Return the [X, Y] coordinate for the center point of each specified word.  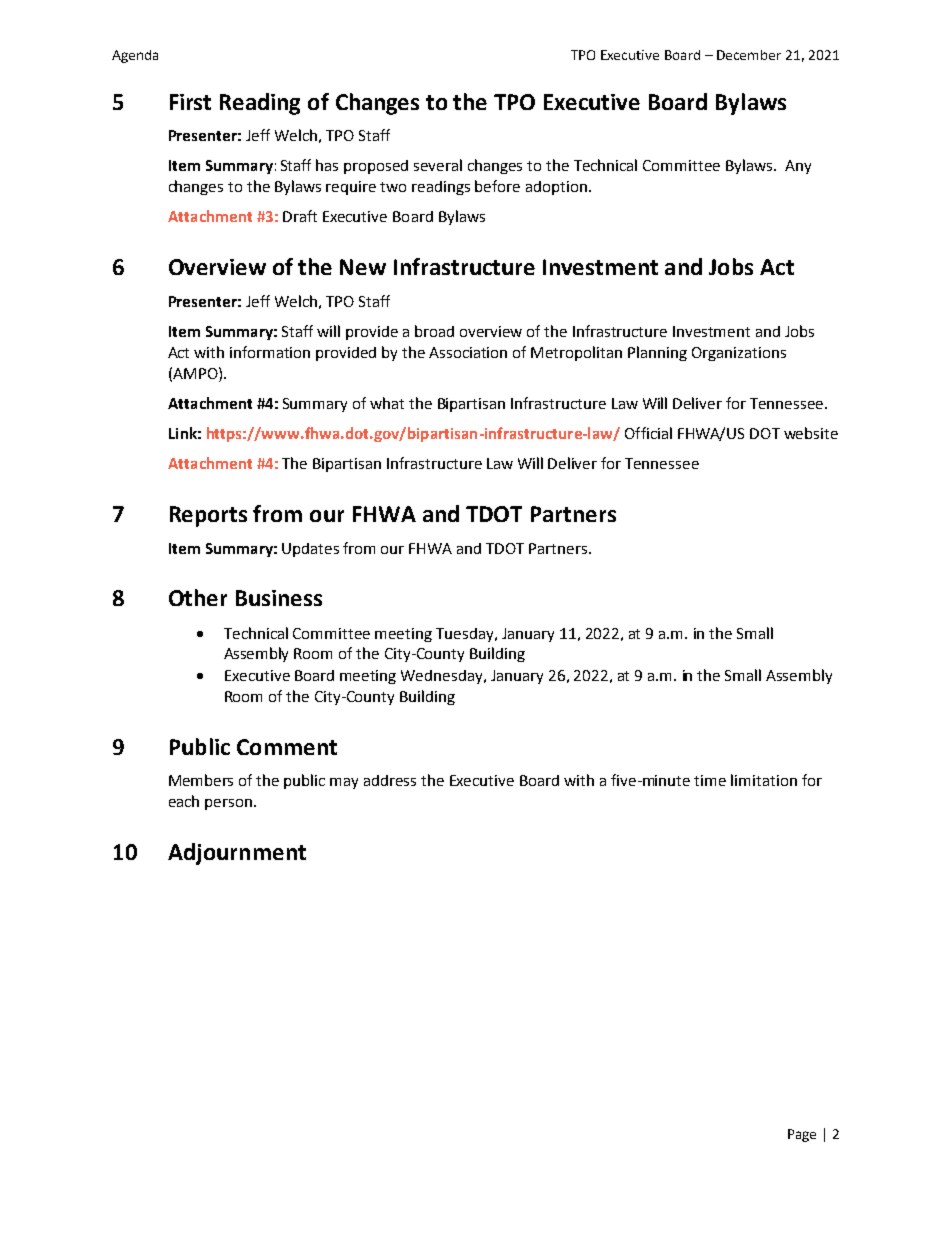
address [390, 780]
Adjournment [237, 854]
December [749, 55]
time [710, 780]
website [811, 433]
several [438, 165]
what [387, 403]
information [270, 352]
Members [201, 780]
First [190, 102]
